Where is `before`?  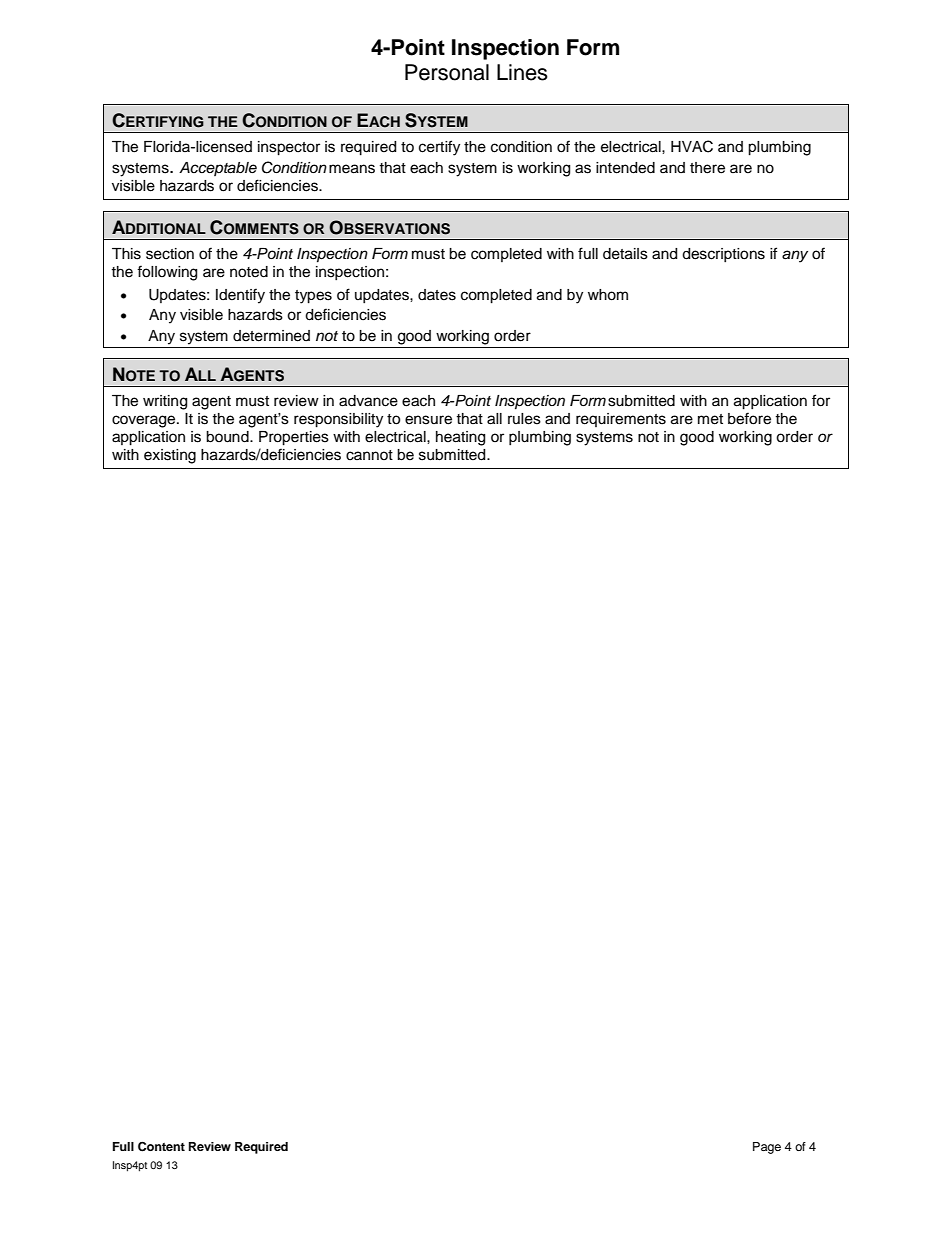
before is located at coordinates (749, 418).
